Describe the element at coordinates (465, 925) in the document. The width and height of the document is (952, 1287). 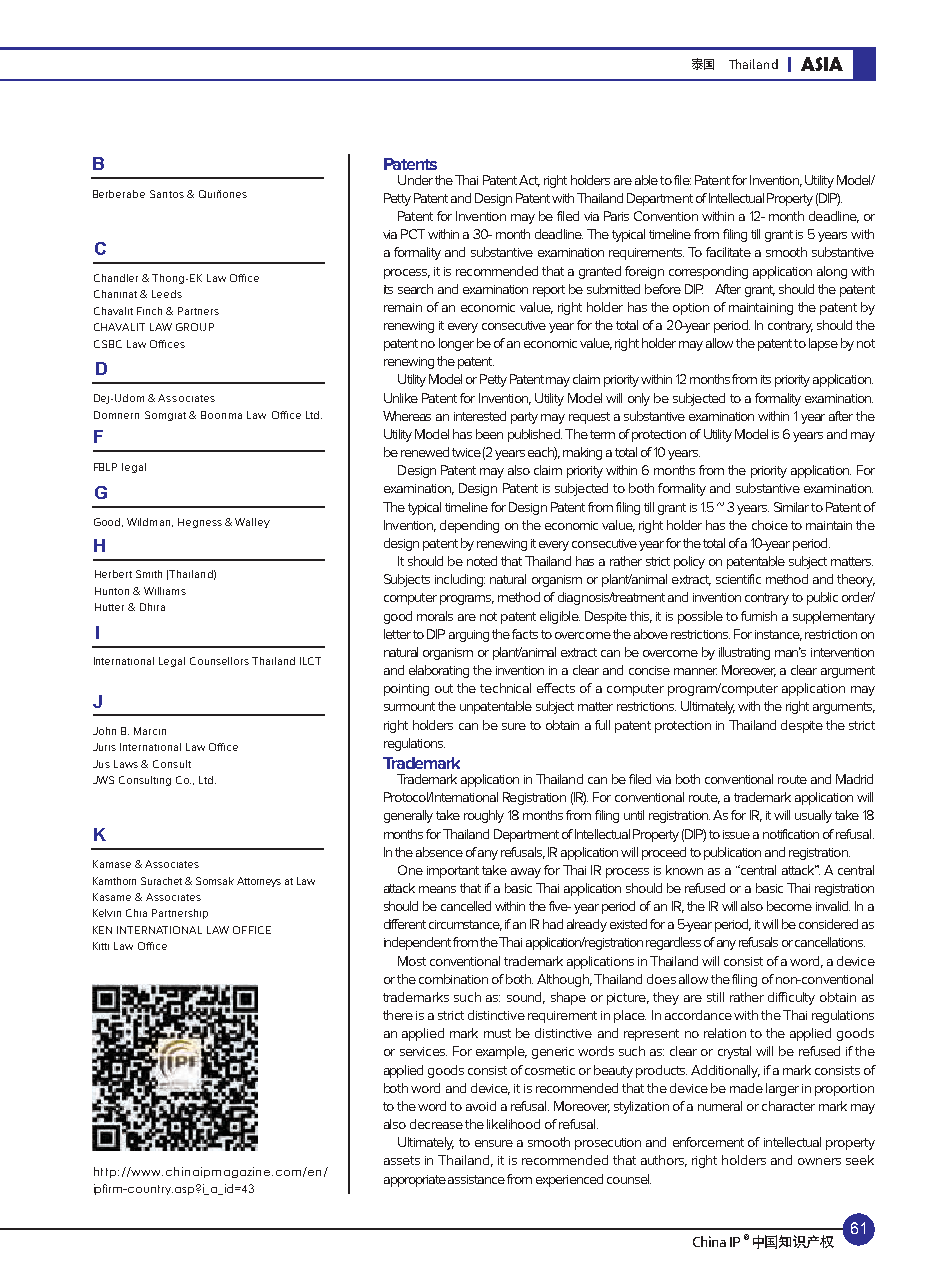
I see `circumstance` at that location.
